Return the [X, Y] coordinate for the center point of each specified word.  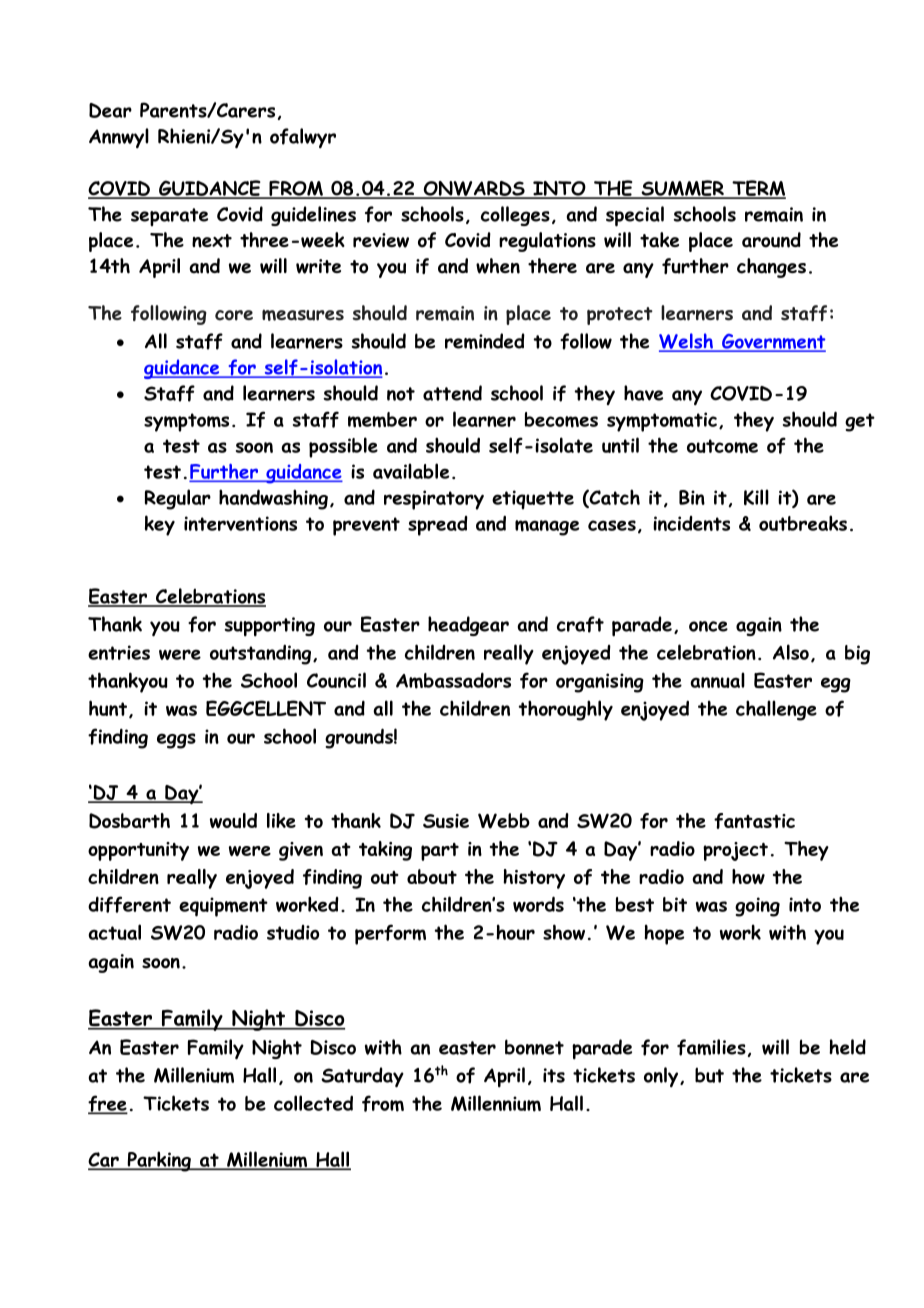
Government [773, 343]
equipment [223, 907]
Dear [110, 110]
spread [438, 526]
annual [717, 680]
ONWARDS [474, 189]
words [538, 904]
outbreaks [803, 523]
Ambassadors [453, 680]
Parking [159, 1161]
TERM [758, 189]
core [234, 315]
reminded [485, 341]
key [160, 525]
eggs [176, 741]
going [757, 907]
